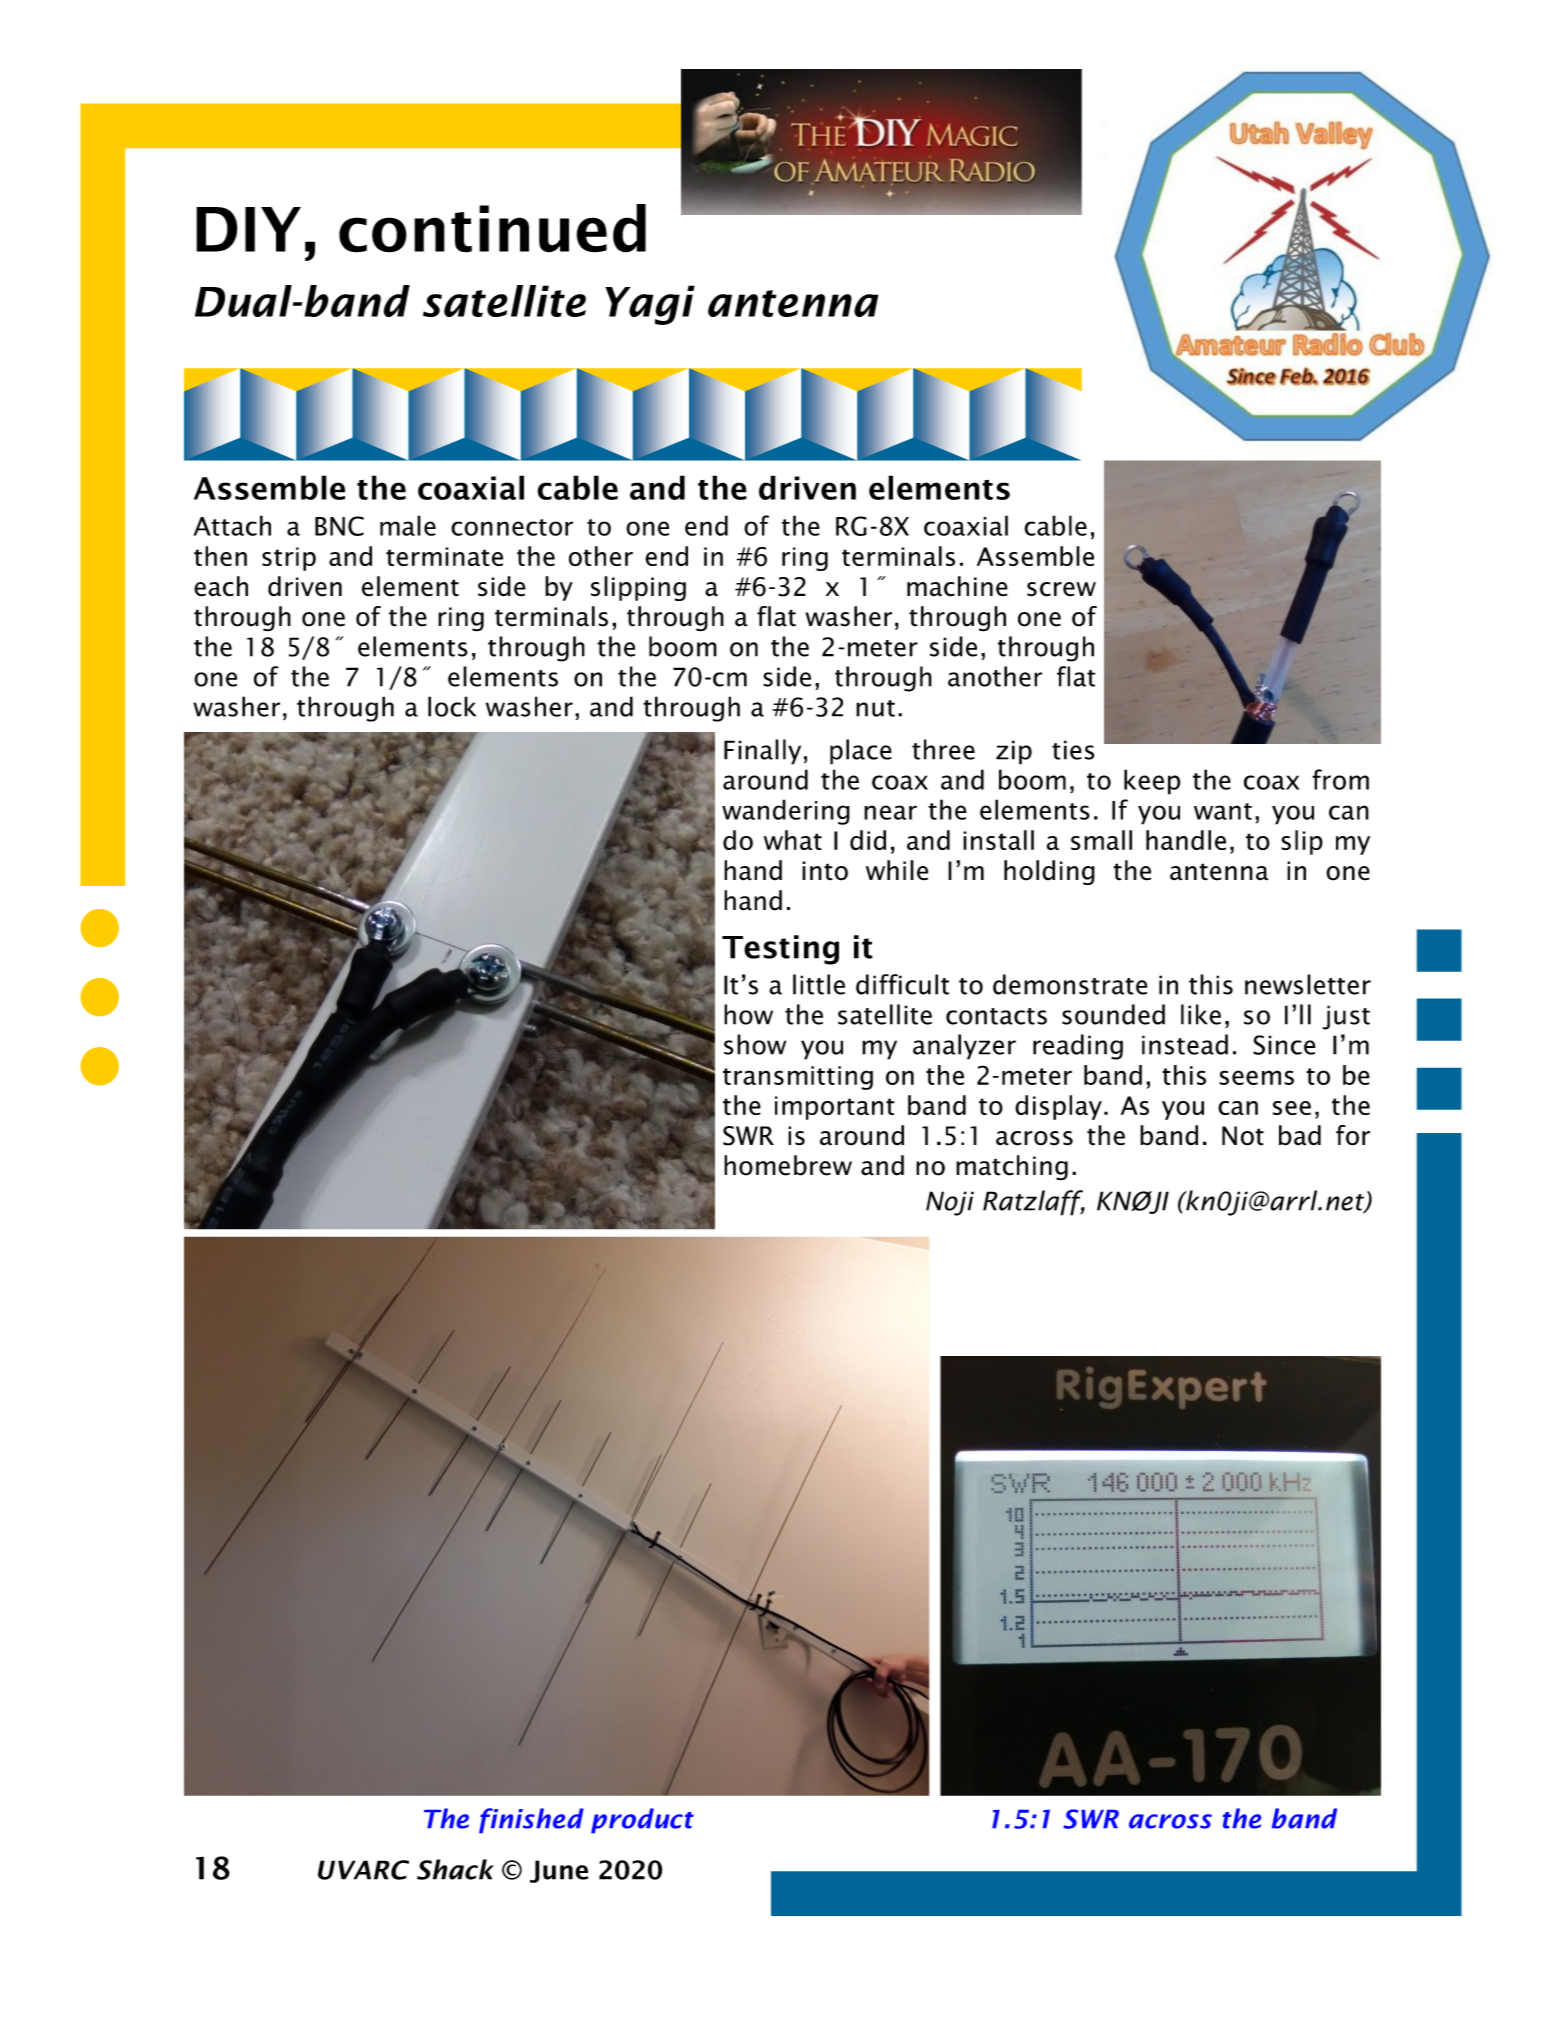 This screenshot has height=2026, width=1565. What do you see at coordinates (531, 1820) in the screenshot?
I see `finished` at bounding box center [531, 1820].
